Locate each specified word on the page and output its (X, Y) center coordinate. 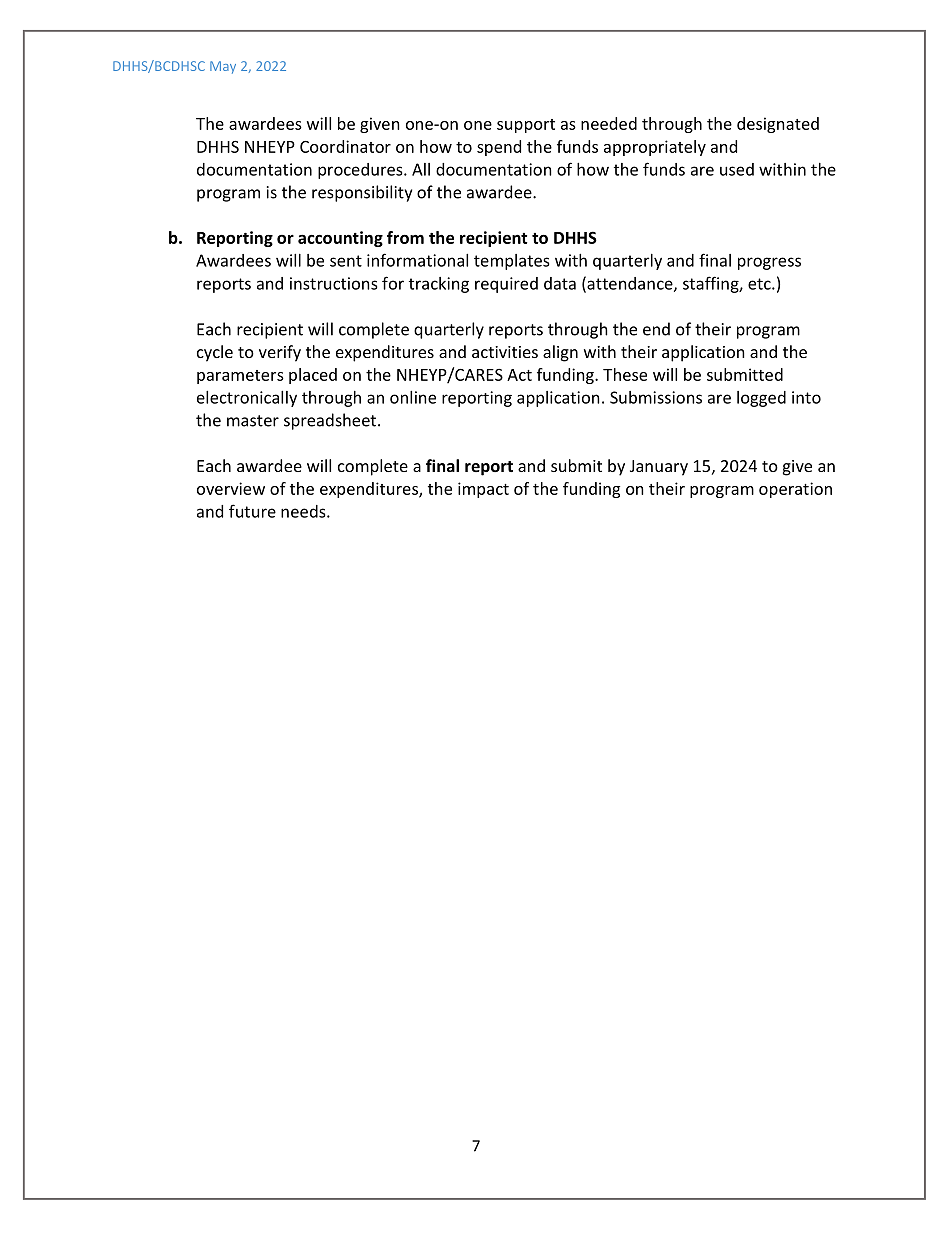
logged (761, 399)
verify (280, 353)
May (223, 67)
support (526, 126)
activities (505, 352)
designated (778, 125)
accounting (340, 239)
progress (769, 263)
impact (483, 490)
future (252, 511)
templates (512, 262)
